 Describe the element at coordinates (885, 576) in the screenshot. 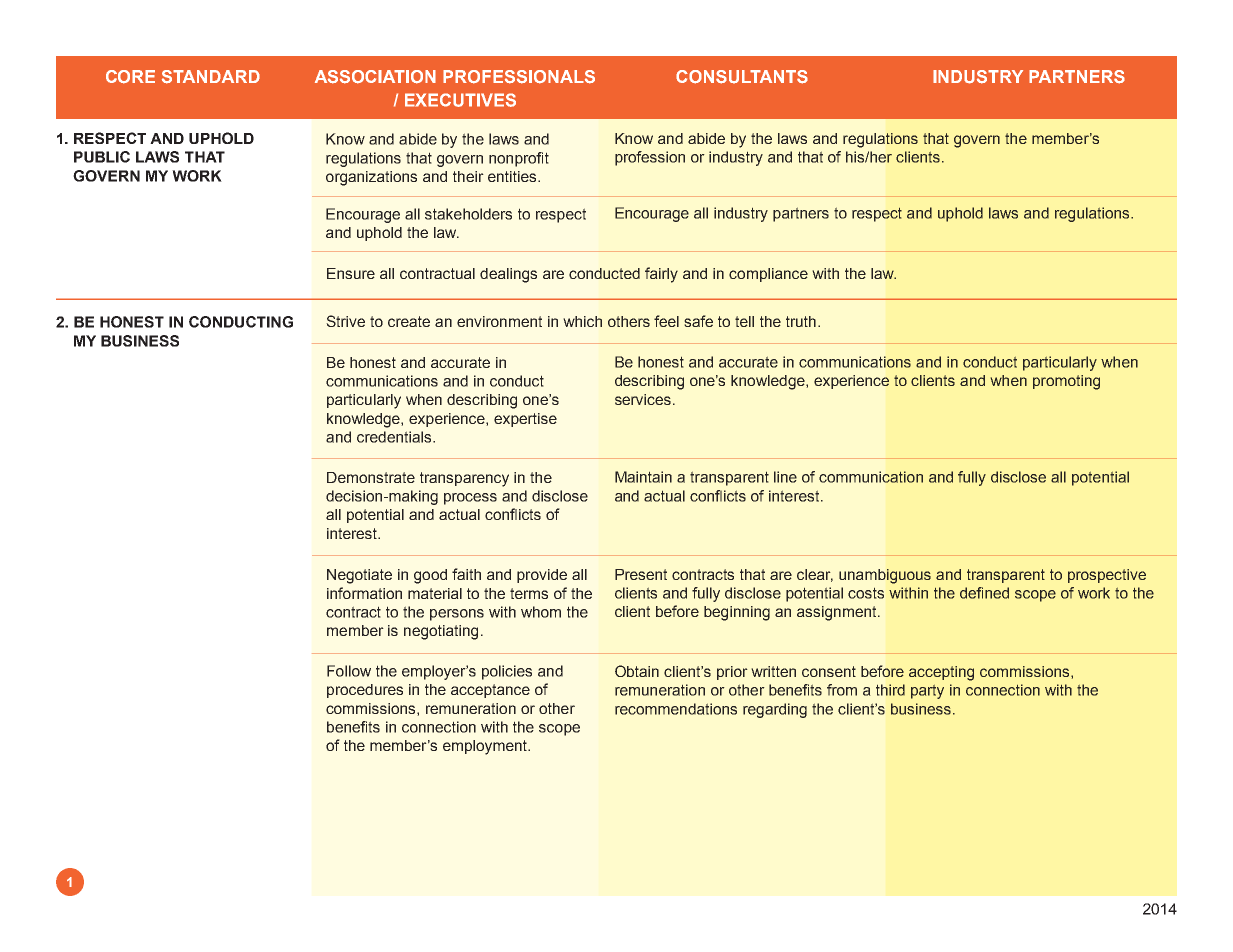

I see `unambiguous` at that location.
